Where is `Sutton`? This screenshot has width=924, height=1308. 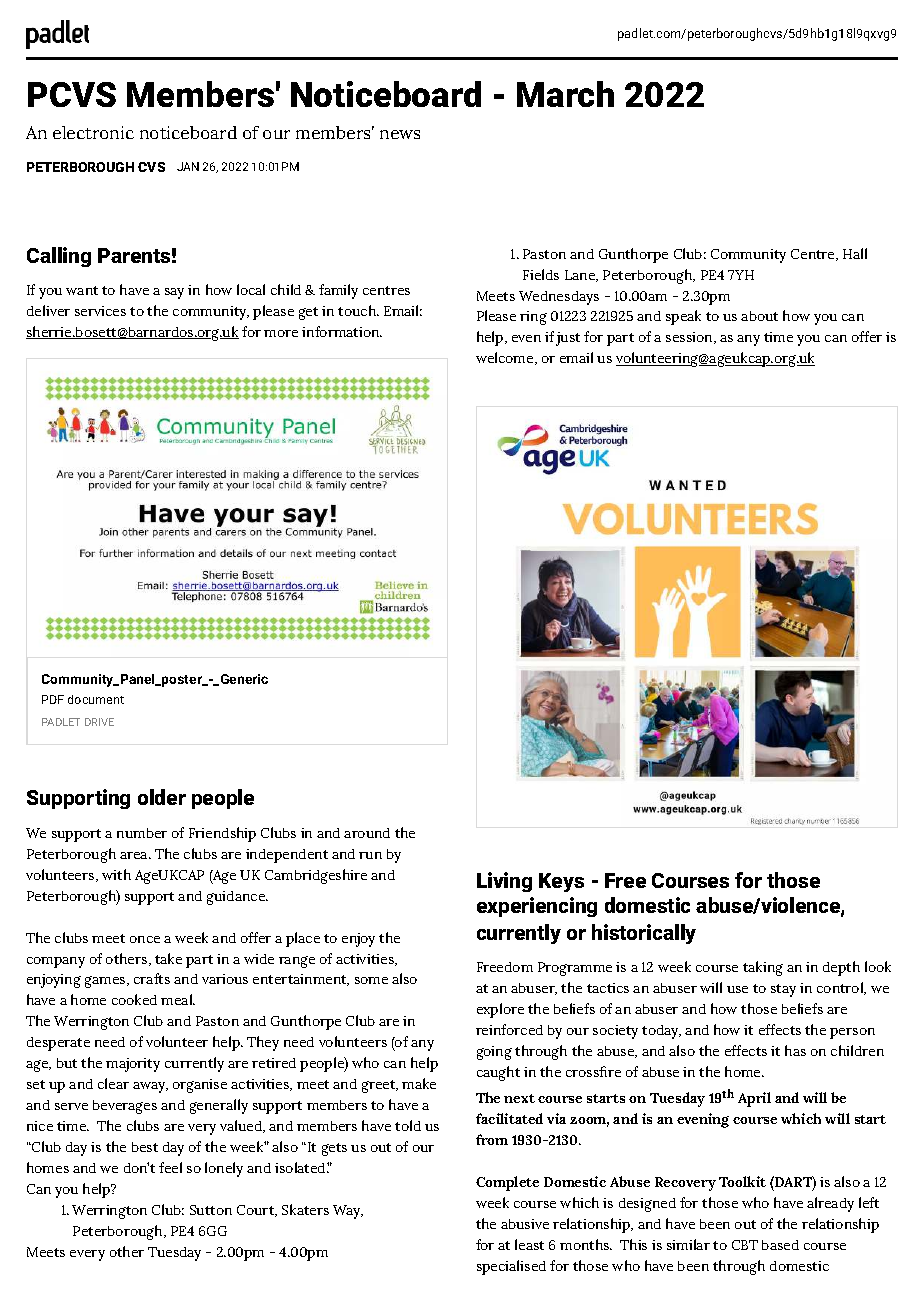
Sutton is located at coordinates (211, 1210).
